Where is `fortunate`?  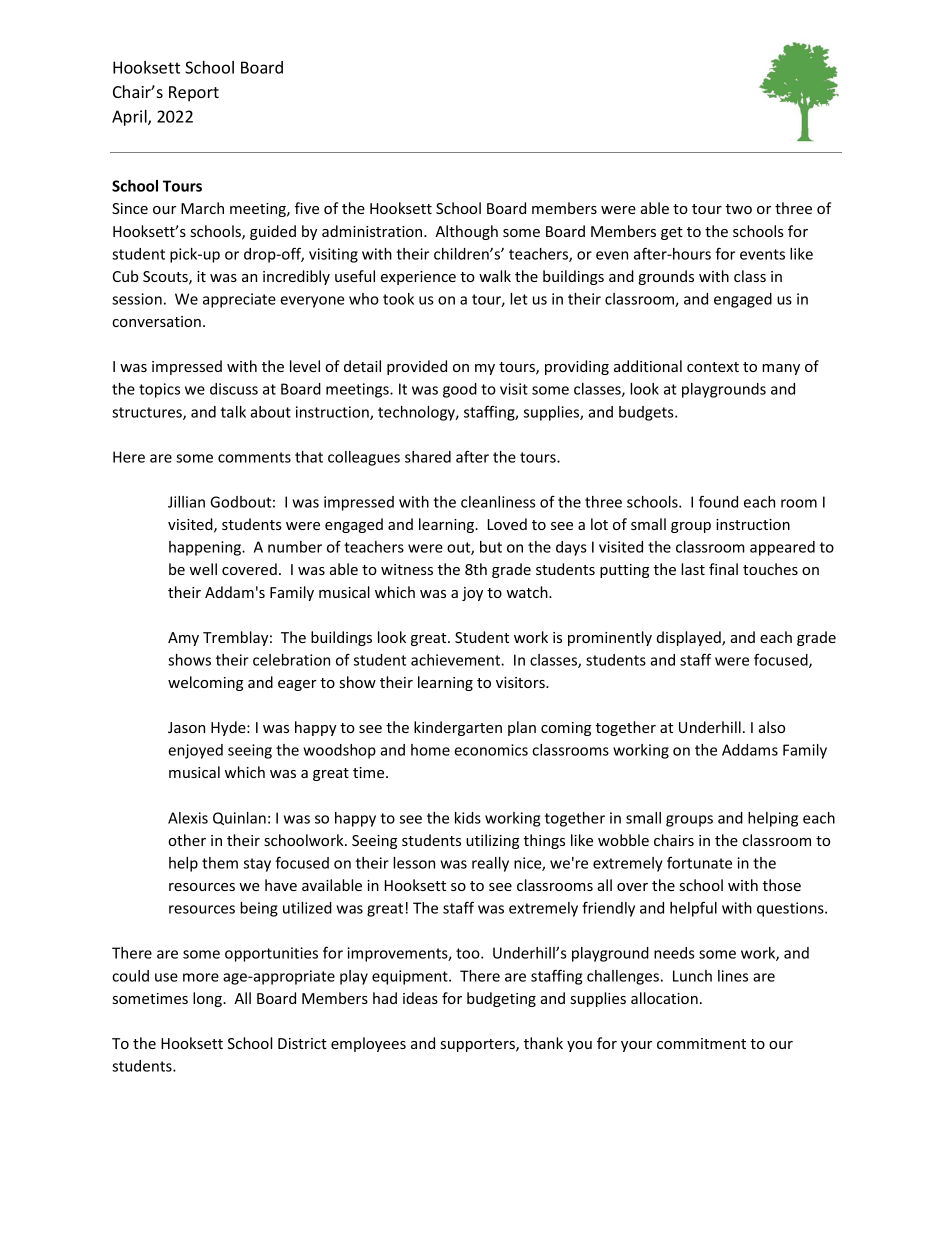 fortunate is located at coordinates (699, 862).
